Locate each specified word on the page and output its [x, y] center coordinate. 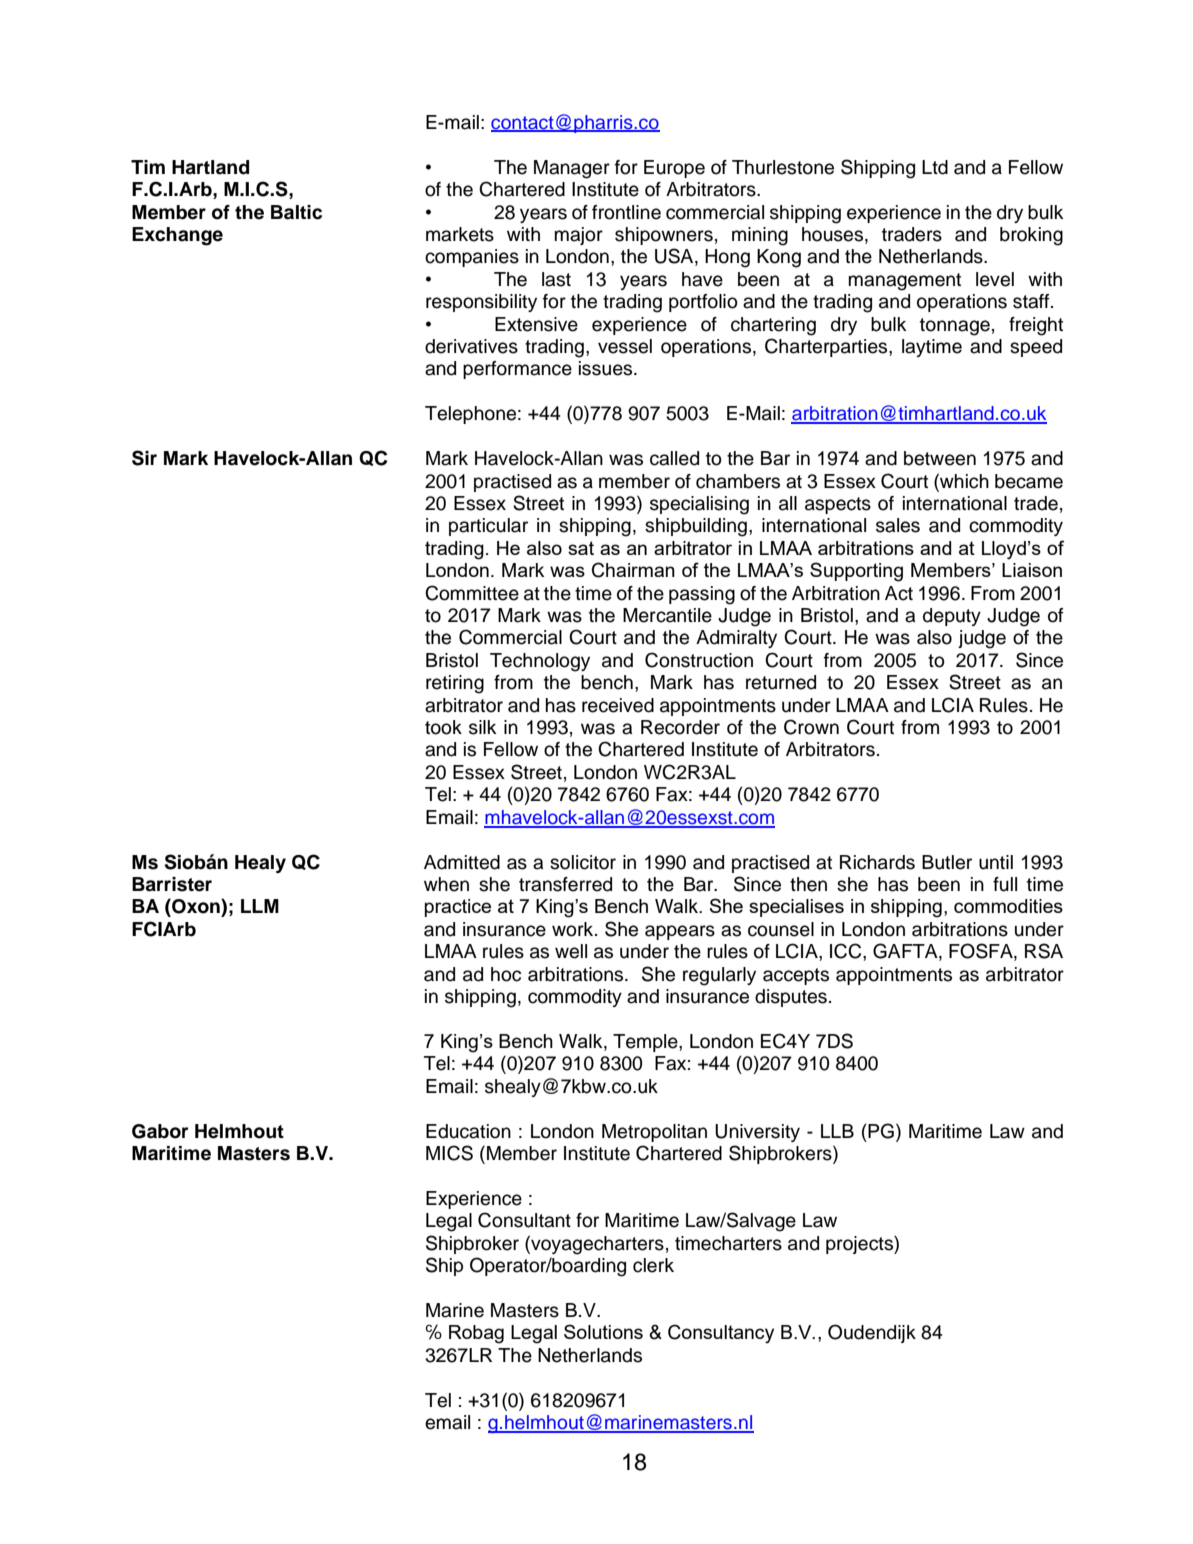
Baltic [296, 212]
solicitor [583, 862]
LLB [837, 1131]
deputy [952, 617]
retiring [455, 684]
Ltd [935, 167]
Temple [646, 1043]
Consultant [524, 1220]
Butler [947, 862]
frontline [626, 212]
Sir [144, 458]
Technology [540, 662]
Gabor [160, 1131]
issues [607, 368]
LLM [260, 906]
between [940, 458]
